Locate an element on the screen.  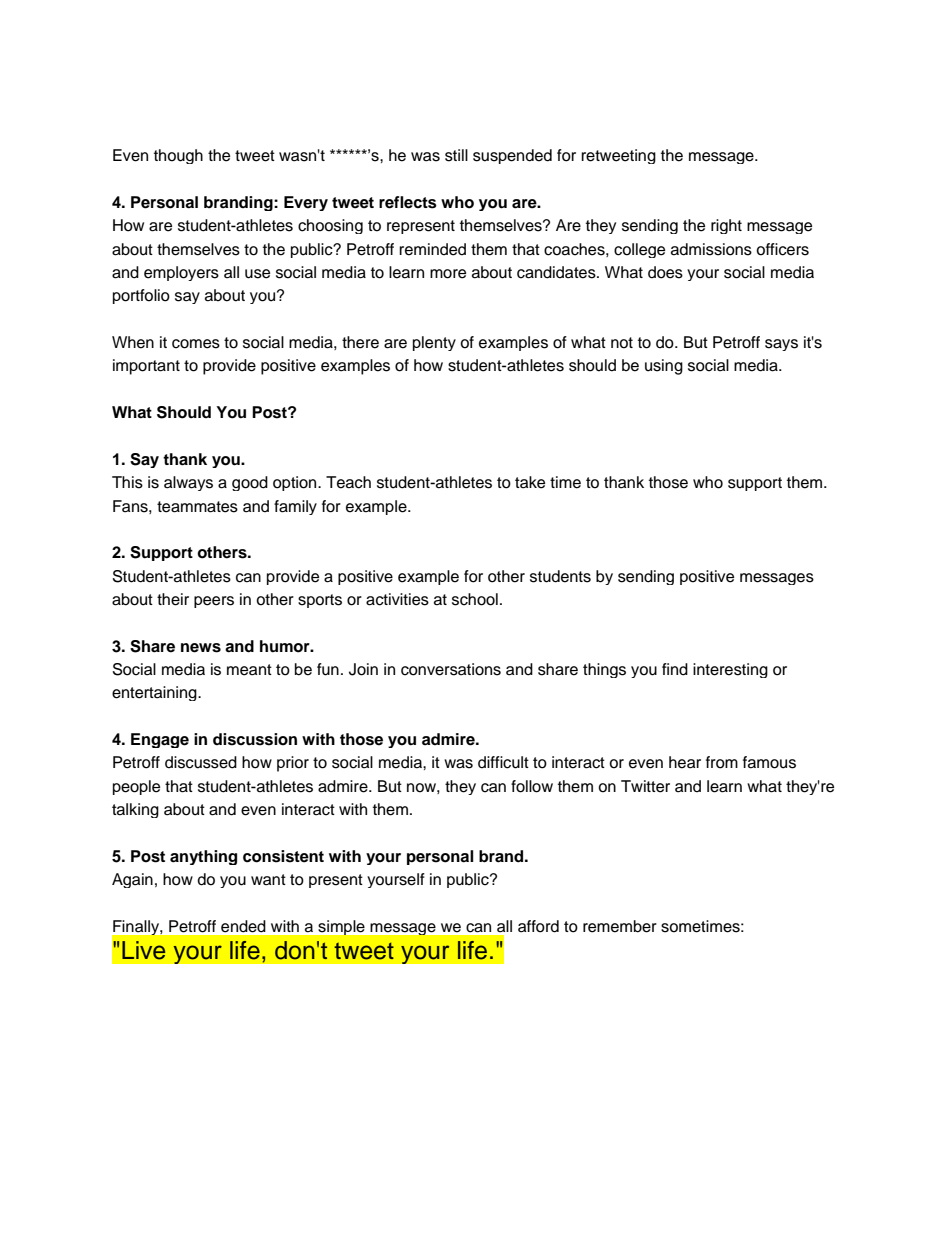
find is located at coordinates (675, 669).
